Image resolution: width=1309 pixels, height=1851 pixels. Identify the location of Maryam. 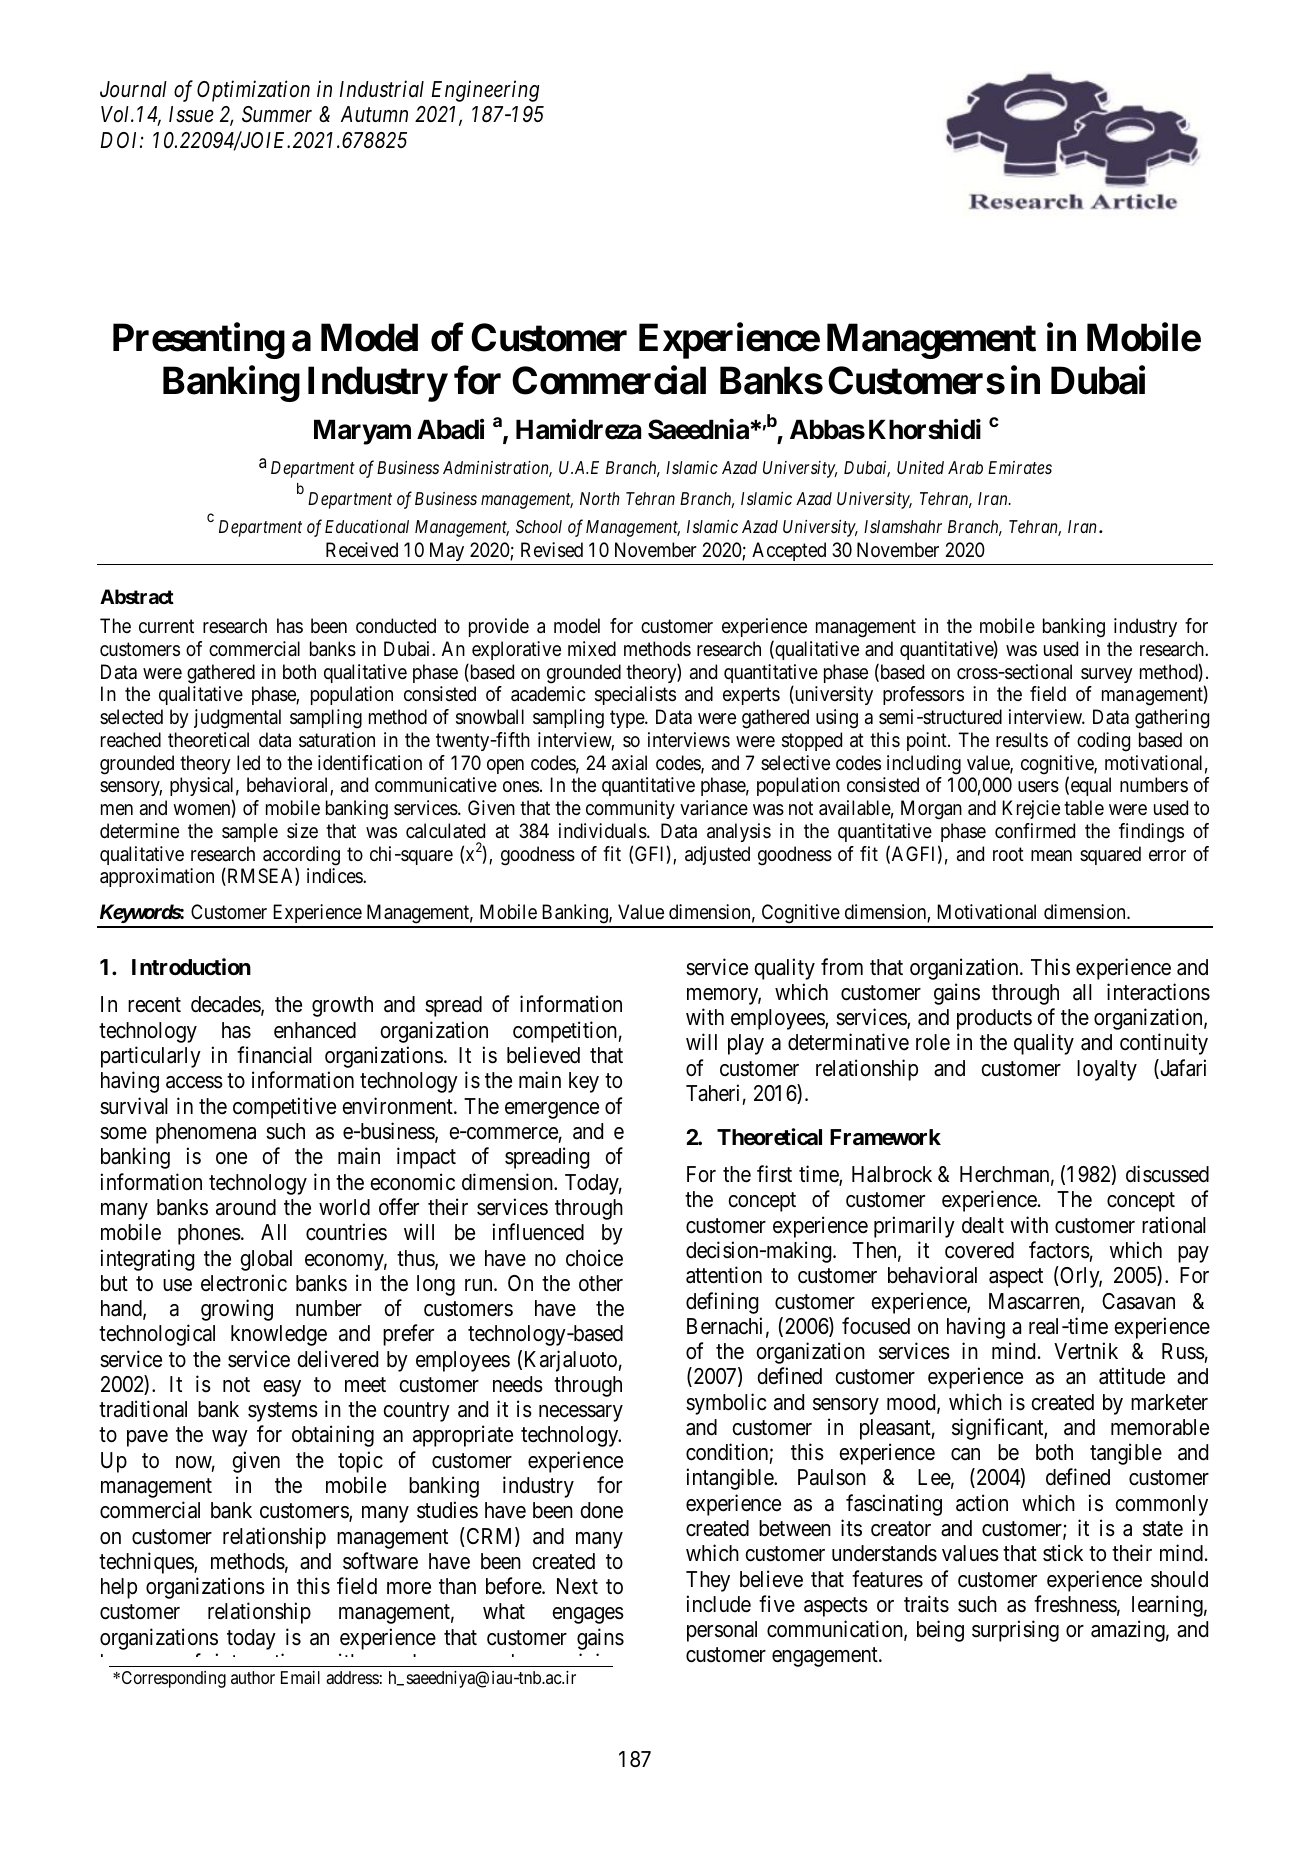
(362, 432).
